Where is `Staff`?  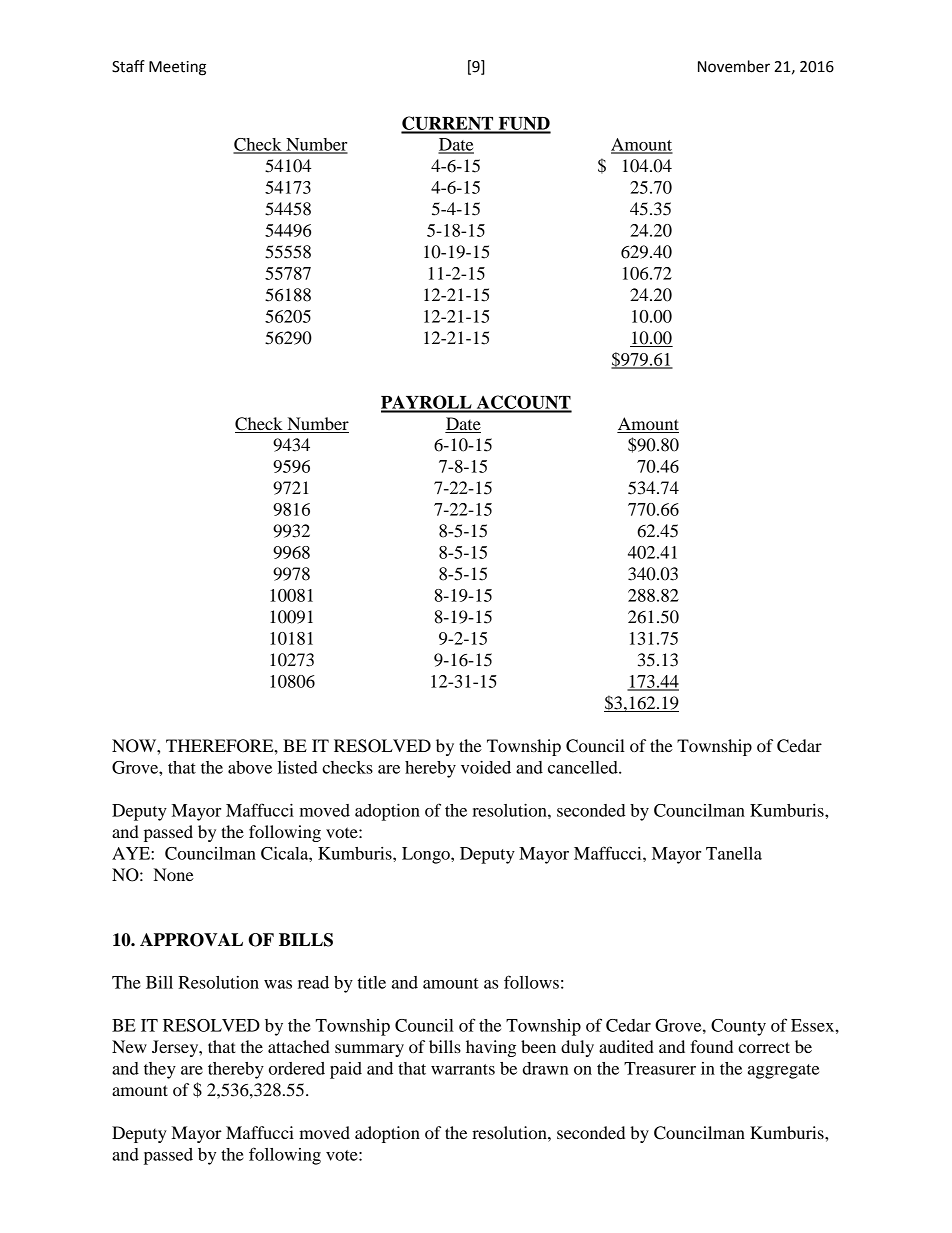
Staff is located at coordinates (128, 66).
